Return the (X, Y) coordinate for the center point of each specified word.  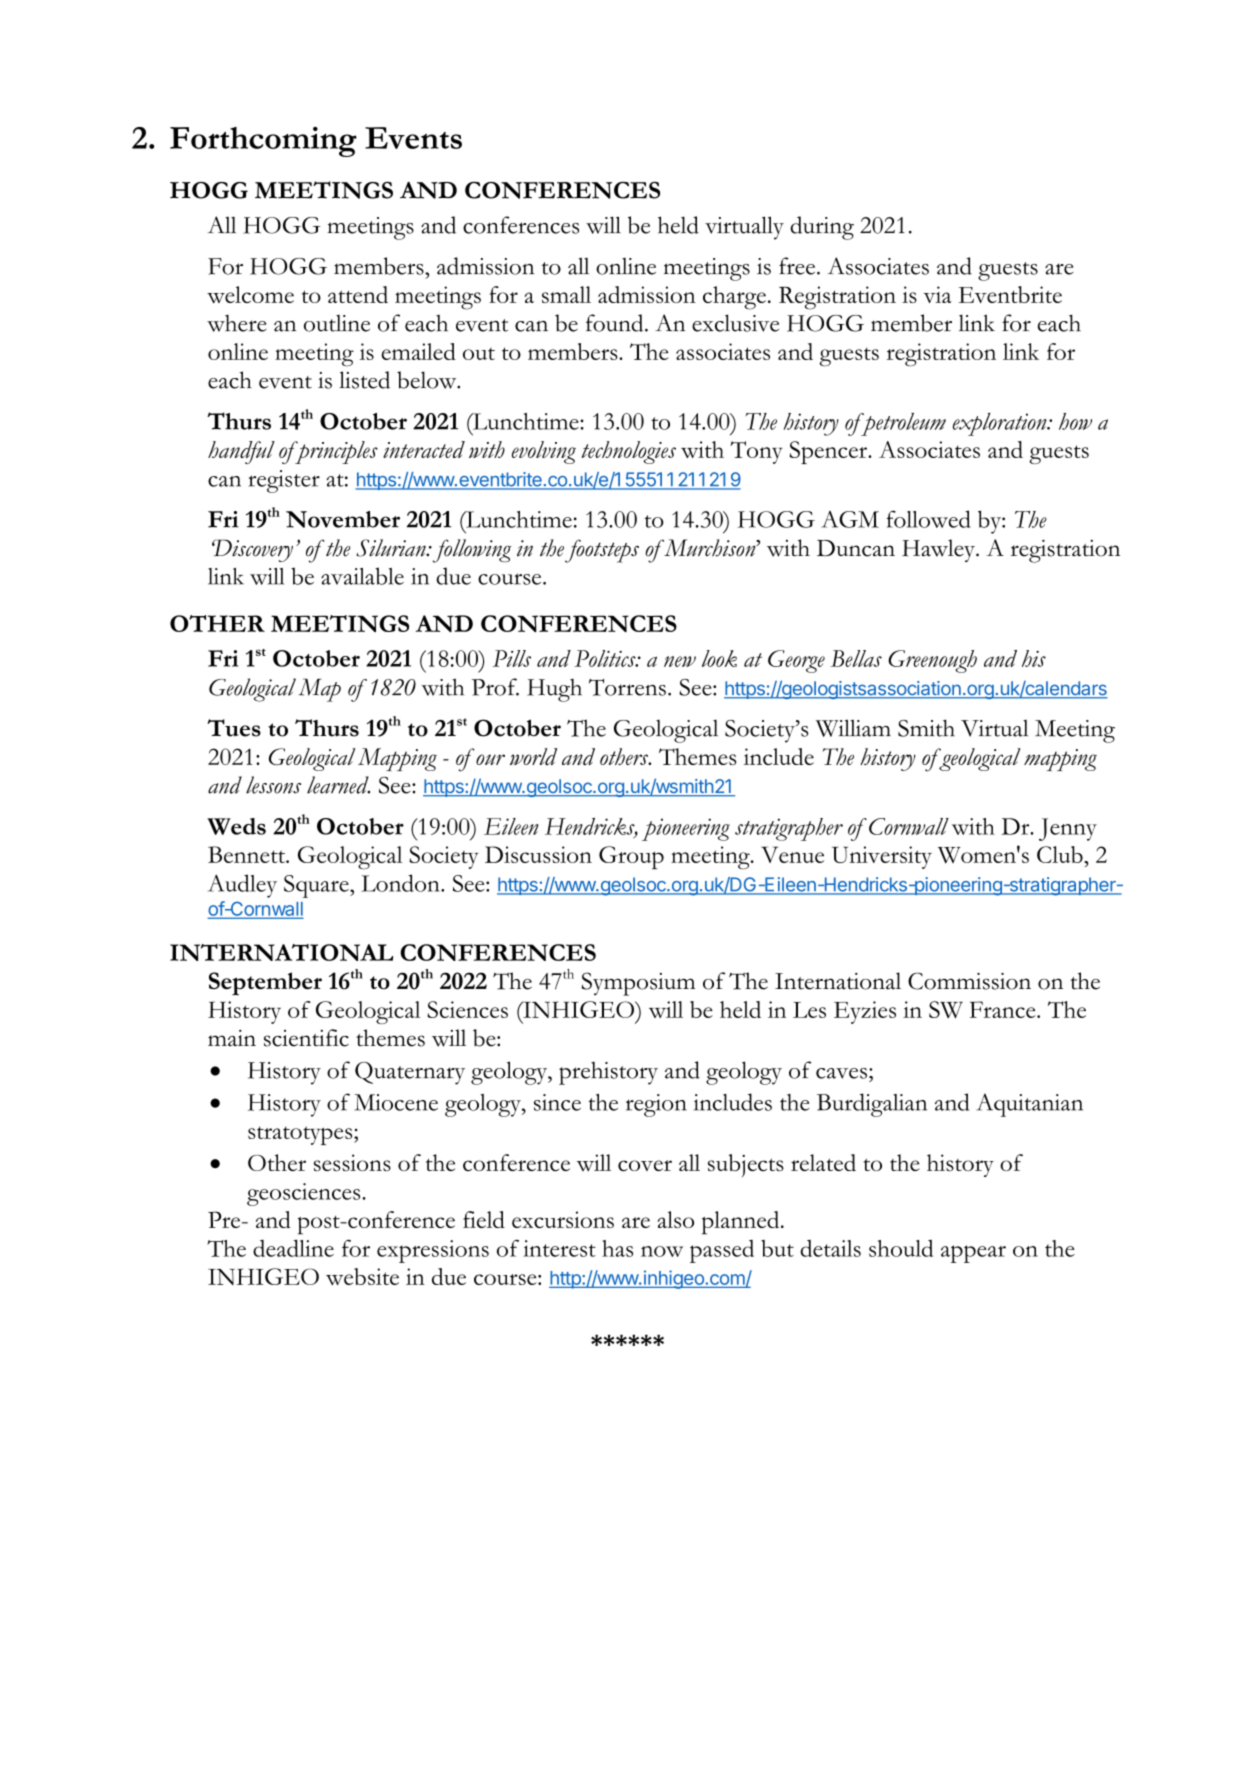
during (822, 228)
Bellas (856, 658)
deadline (293, 1248)
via (937, 294)
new (680, 661)
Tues (234, 728)
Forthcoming (263, 142)
